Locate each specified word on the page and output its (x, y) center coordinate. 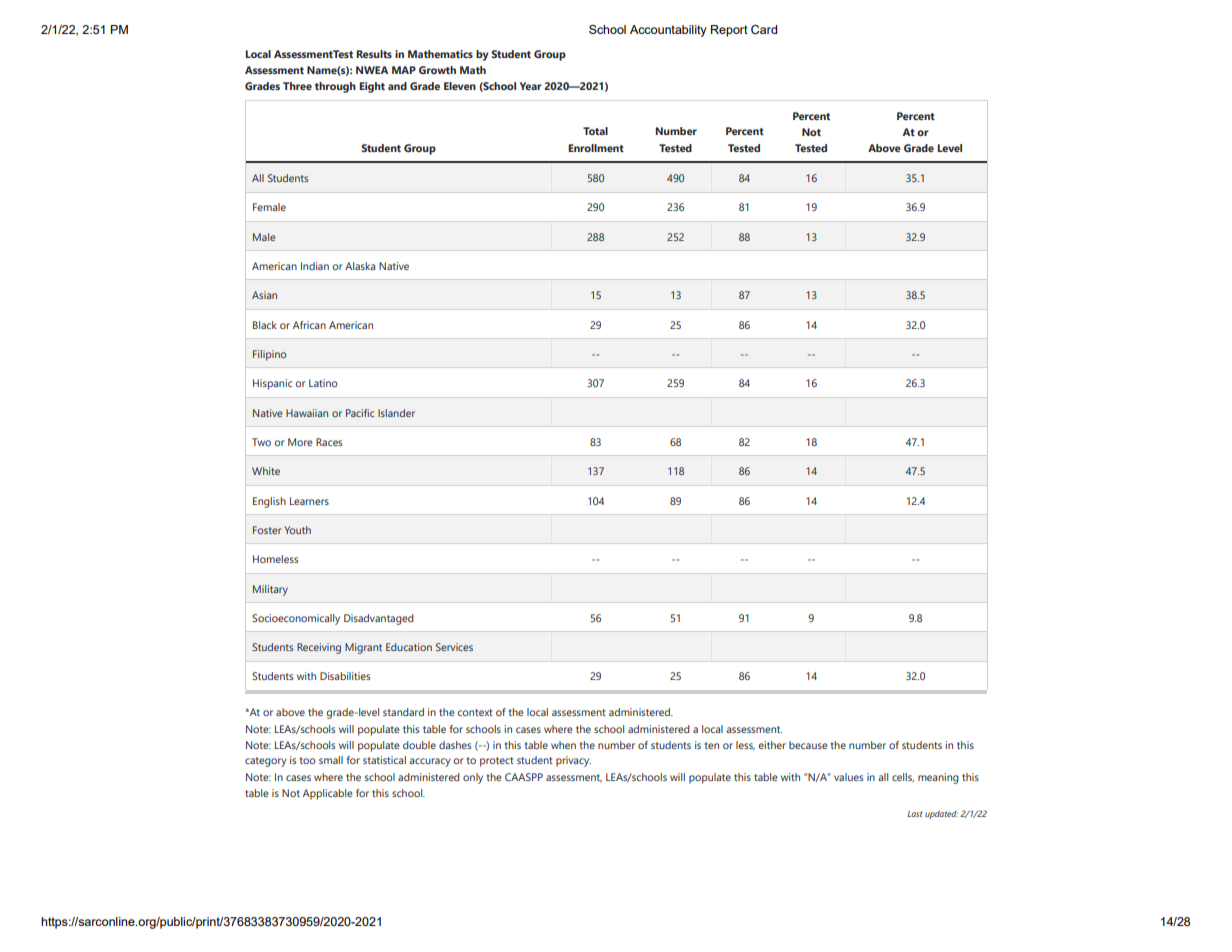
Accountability (668, 31)
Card (764, 30)
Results (374, 54)
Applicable (328, 794)
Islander (396, 413)
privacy (573, 761)
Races (329, 442)
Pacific (360, 413)
